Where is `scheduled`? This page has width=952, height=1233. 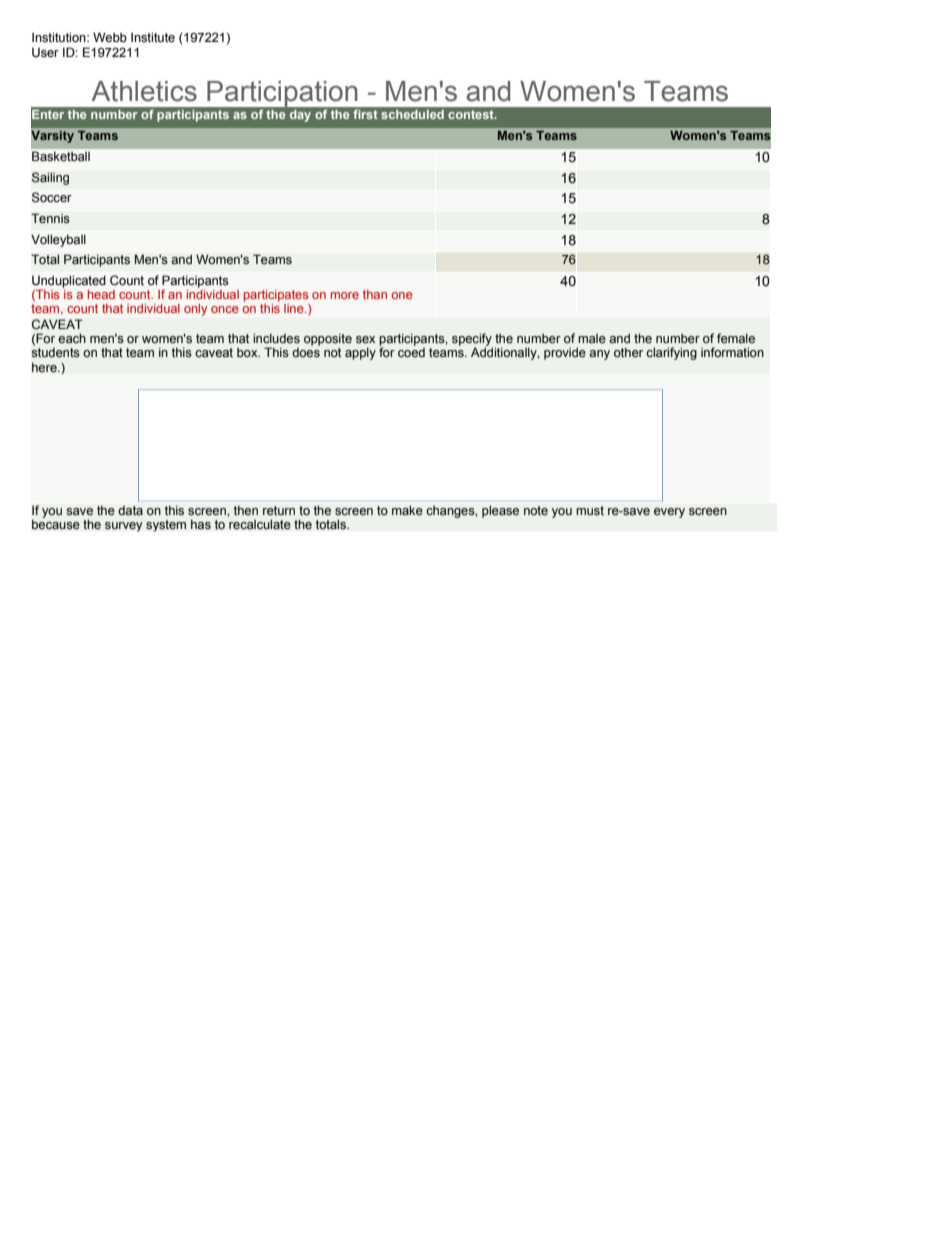 scheduled is located at coordinates (412, 114).
